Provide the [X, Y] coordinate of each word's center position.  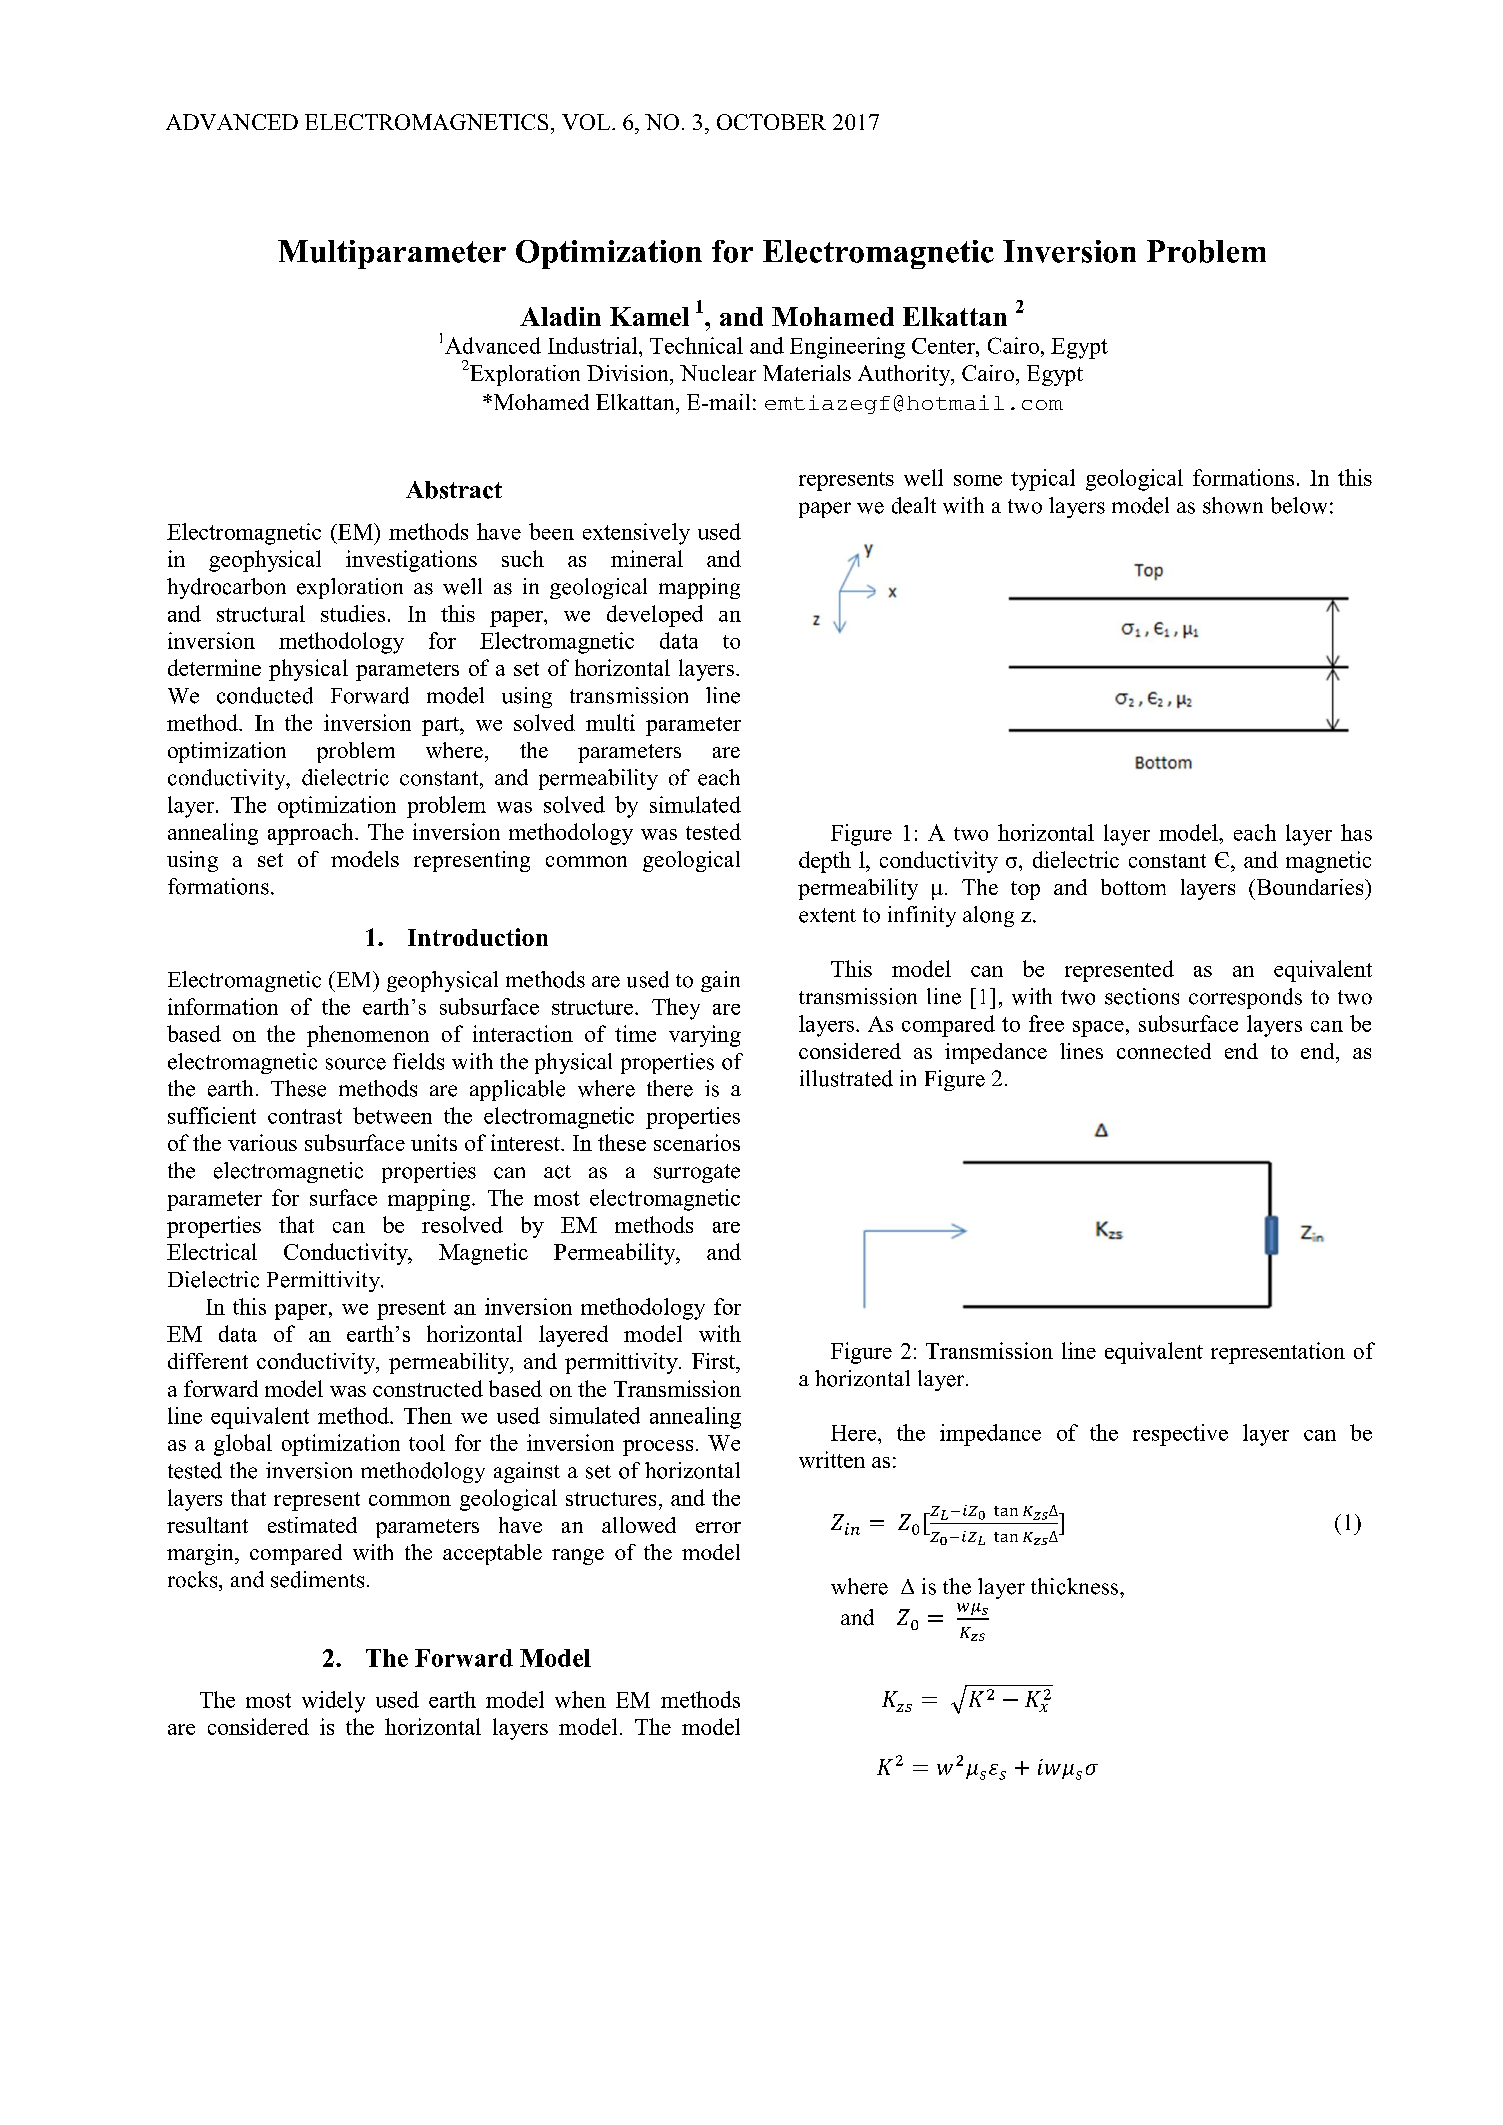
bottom [1133, 887]
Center [944, 346]
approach [312, 834]
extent [827, 915]
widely [333, 1702]
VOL [587, 122]
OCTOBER [771, 122]
